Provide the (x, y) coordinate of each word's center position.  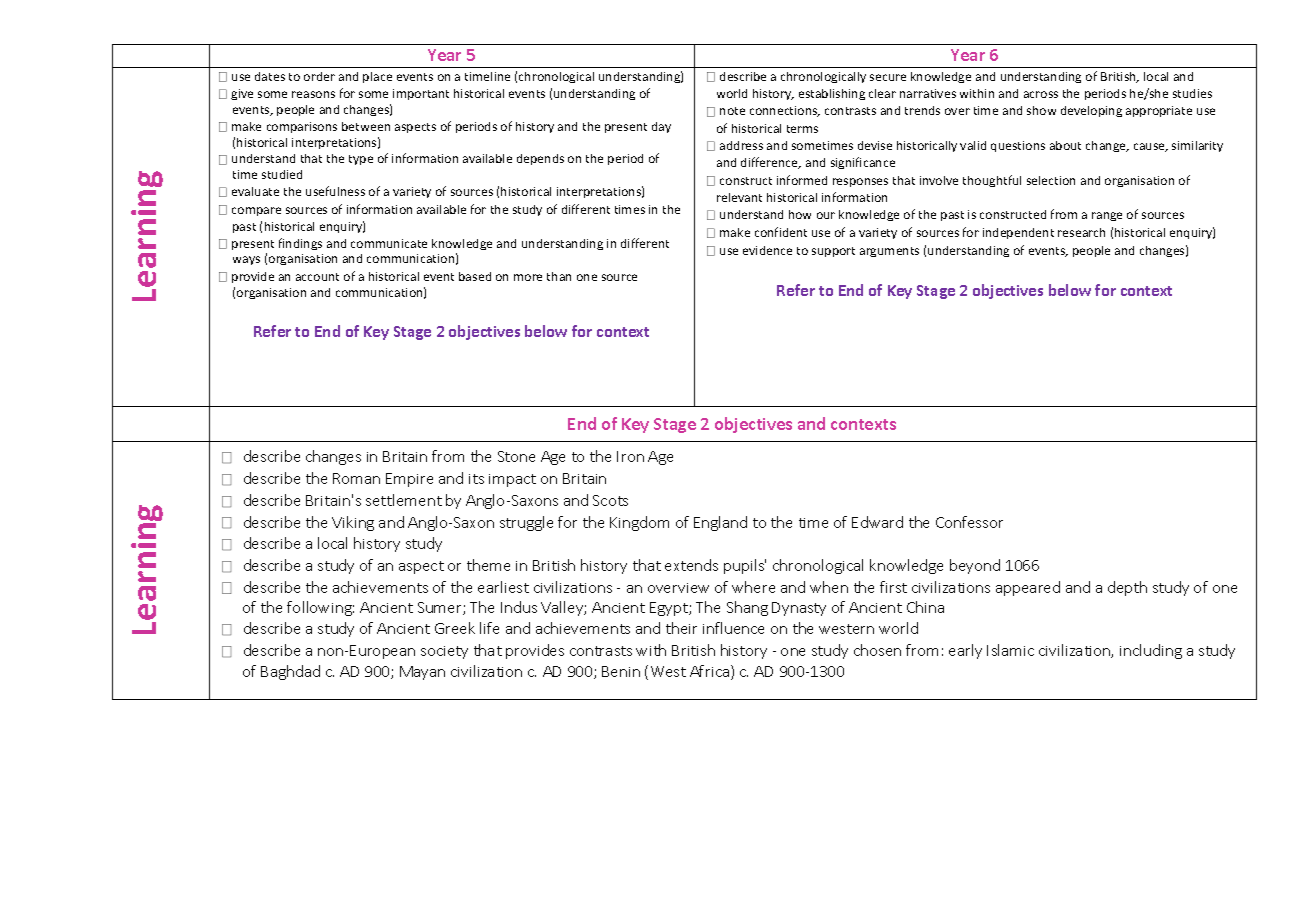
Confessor (969, 522)
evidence (767, 250)
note (732, 111)
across (1041, 94)
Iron (630, 456)
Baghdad (290, 672)
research (1081, 232)
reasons (313, 94)
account (317, 277)
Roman (356, 478)
